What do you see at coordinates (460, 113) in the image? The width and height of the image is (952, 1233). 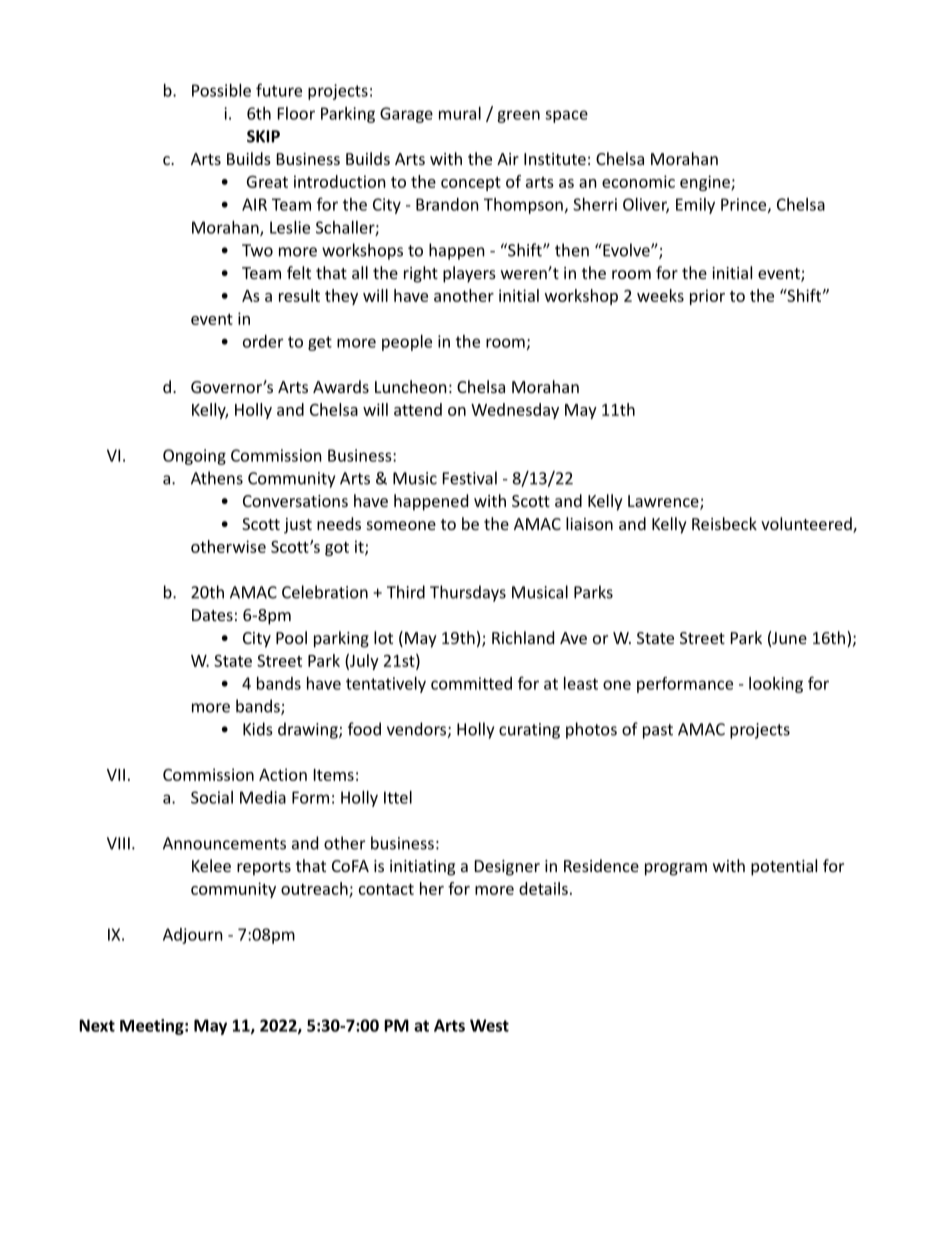 I see `mural` at bounding box center [460, 113].
